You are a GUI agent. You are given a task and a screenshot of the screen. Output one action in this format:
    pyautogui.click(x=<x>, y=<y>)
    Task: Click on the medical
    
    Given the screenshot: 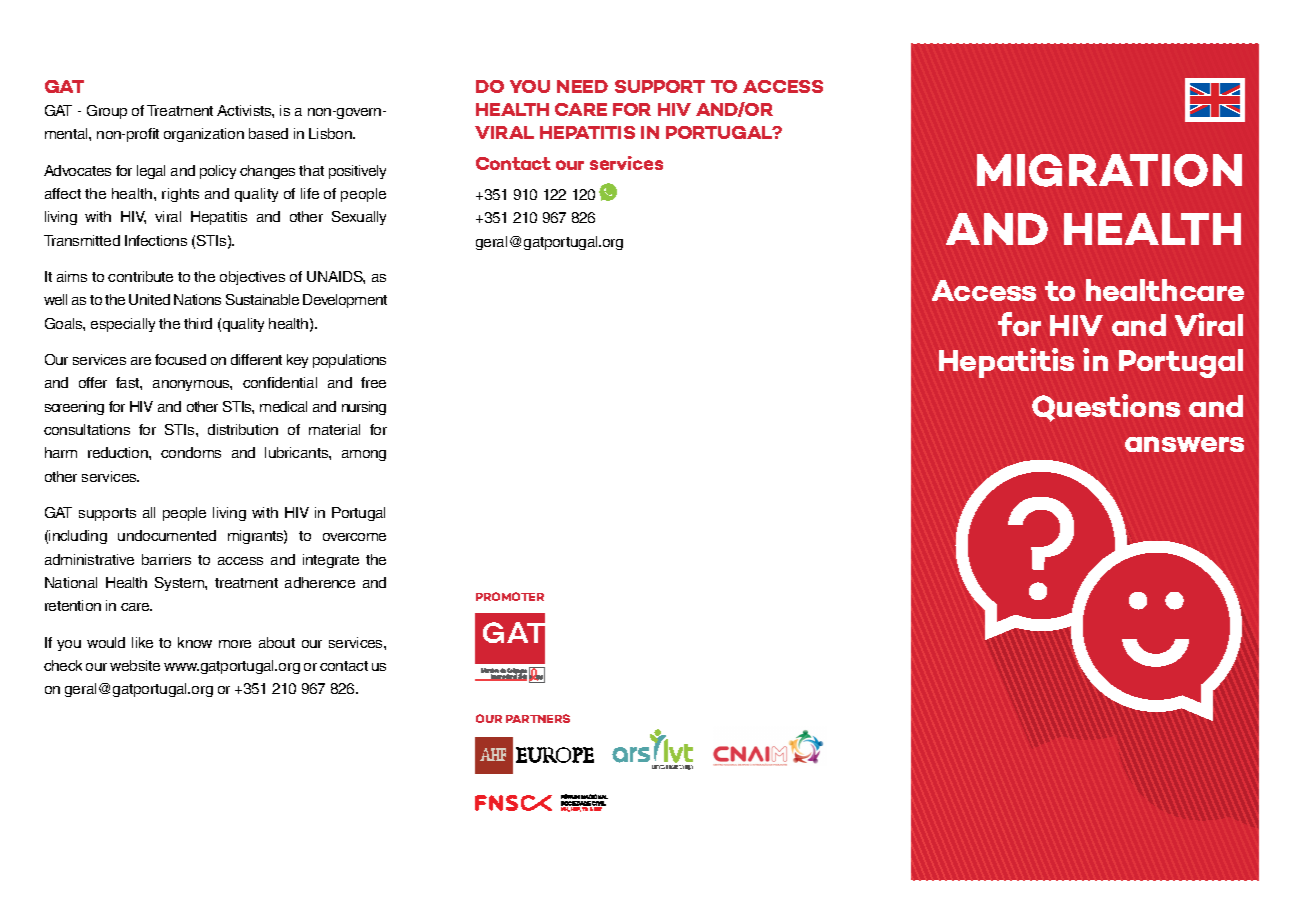 What is the action you would take?
    pyautogui.click(x=283, y=406)
